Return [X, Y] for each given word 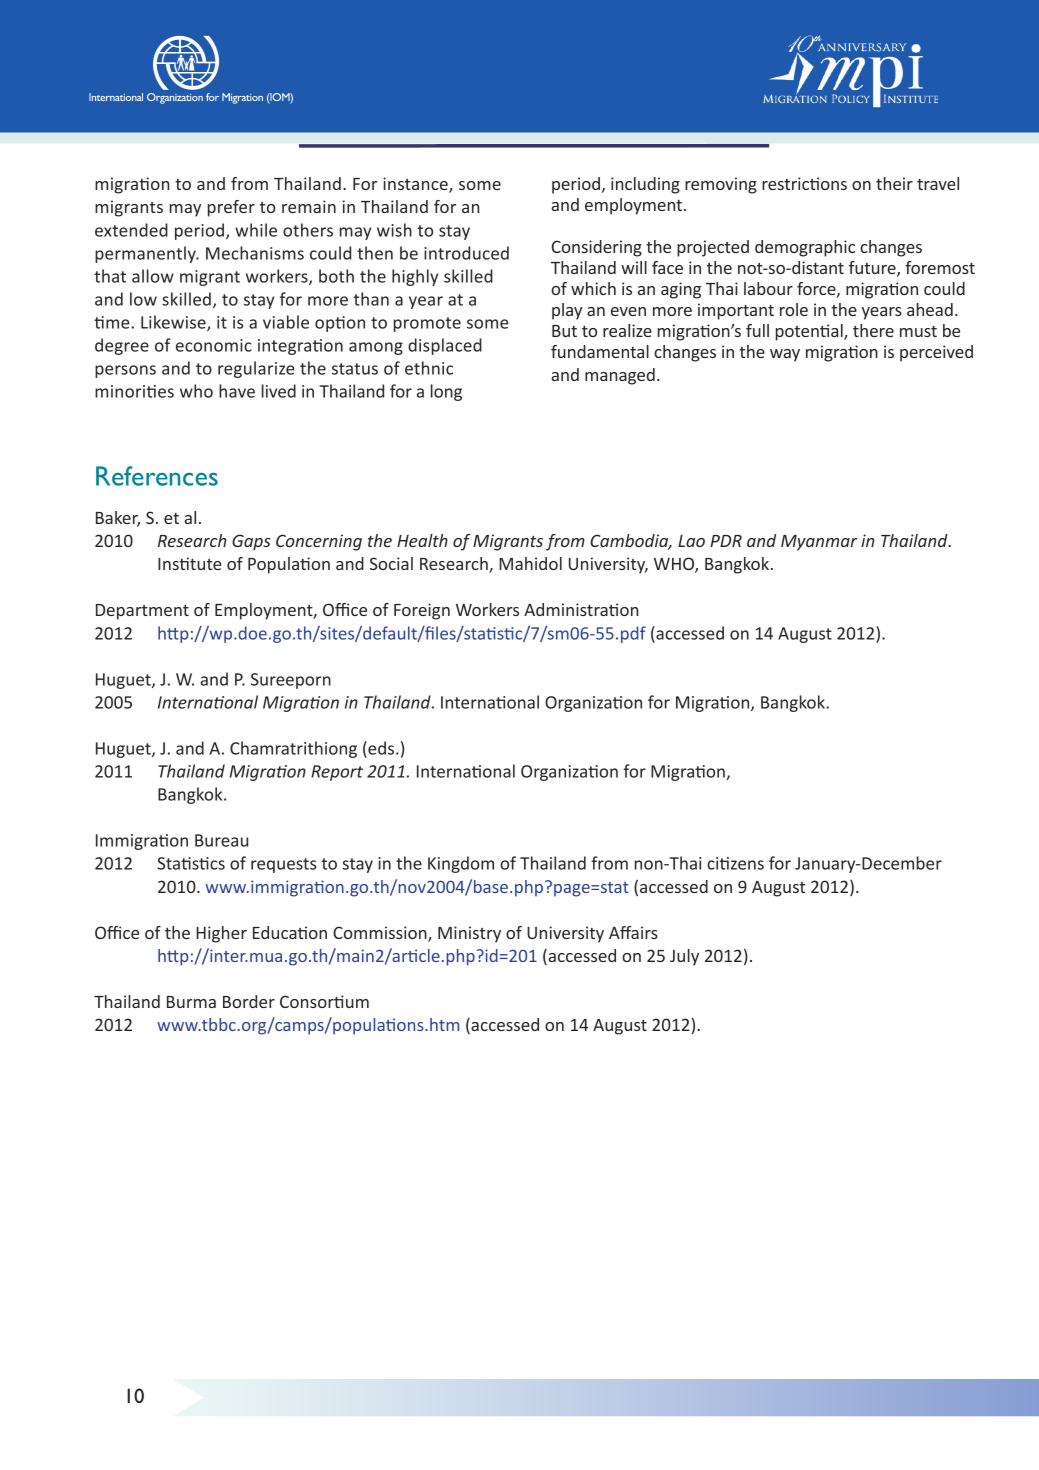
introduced [466, 253]
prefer [231, 208]
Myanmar [819, 543]
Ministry [469, 934]
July [684, 957]
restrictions [804, 183]
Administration [581, 609]
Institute [190, 563]
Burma [191, 1002]
